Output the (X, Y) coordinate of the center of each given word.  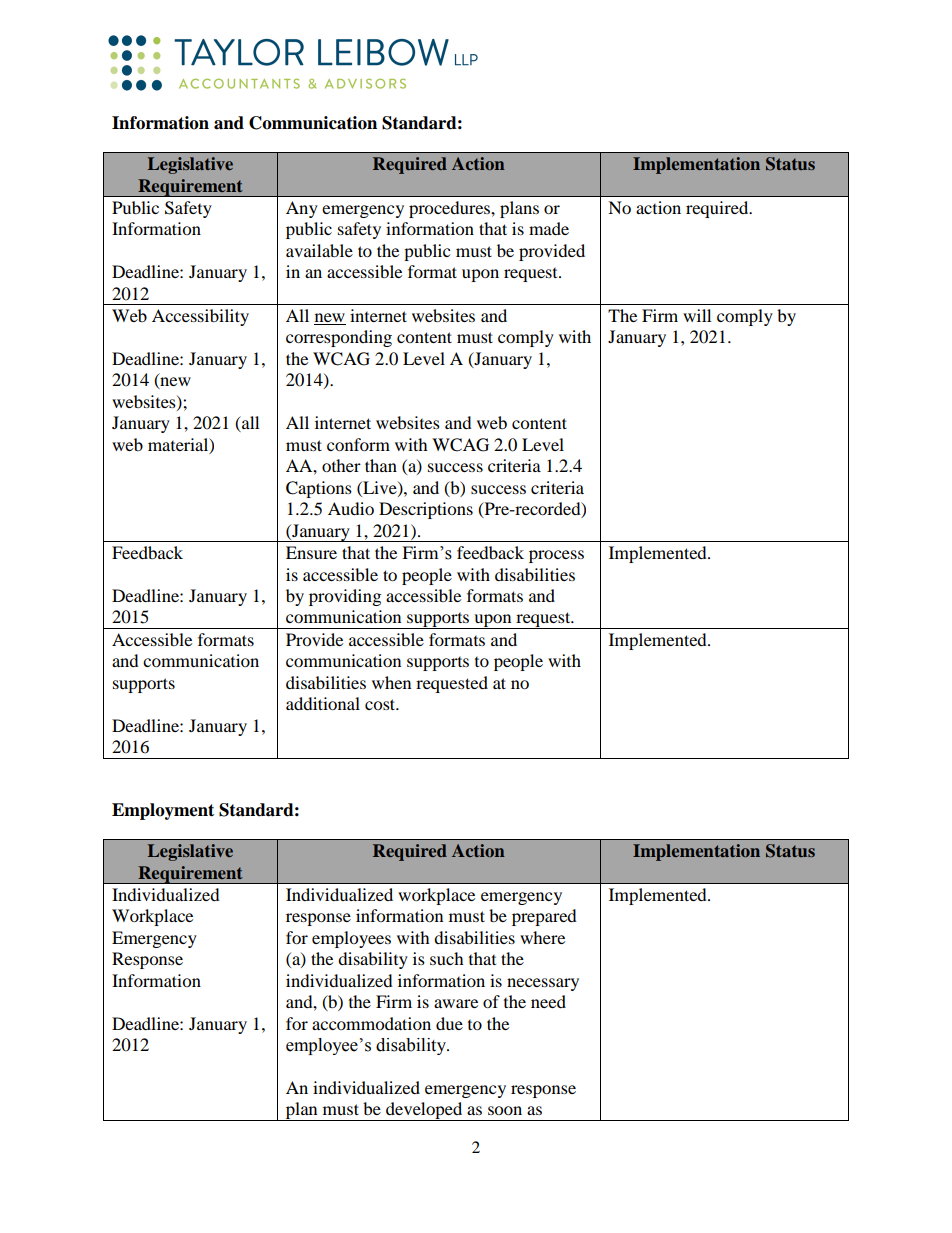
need (548, 1001)
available (319, 250)
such (447, 958)
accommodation (371, 1023)
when (391, 682)
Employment (163, 811)
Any (302, 209)
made (549, 228)
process (556, 556)
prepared (544, 917)
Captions (319, 489)
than (381, 465)
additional (323, 703)
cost (381, 704)
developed (424, 1111)
